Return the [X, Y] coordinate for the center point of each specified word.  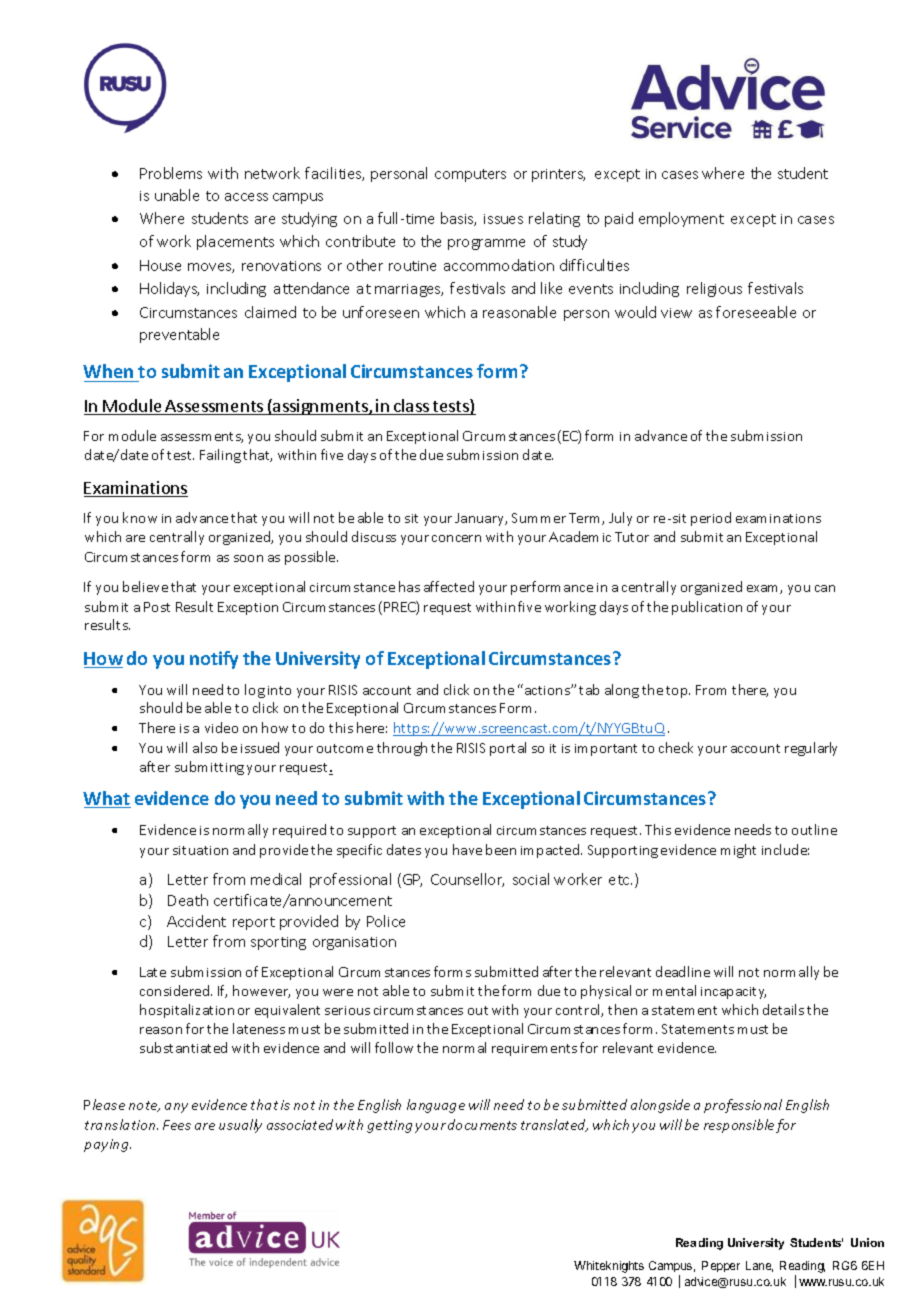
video [221, 727]
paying [107, 1145]
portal [508, 749]
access [246, 197]
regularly [811, 749]
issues [503, 219]
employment [681, 219]
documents [482, 1124]
